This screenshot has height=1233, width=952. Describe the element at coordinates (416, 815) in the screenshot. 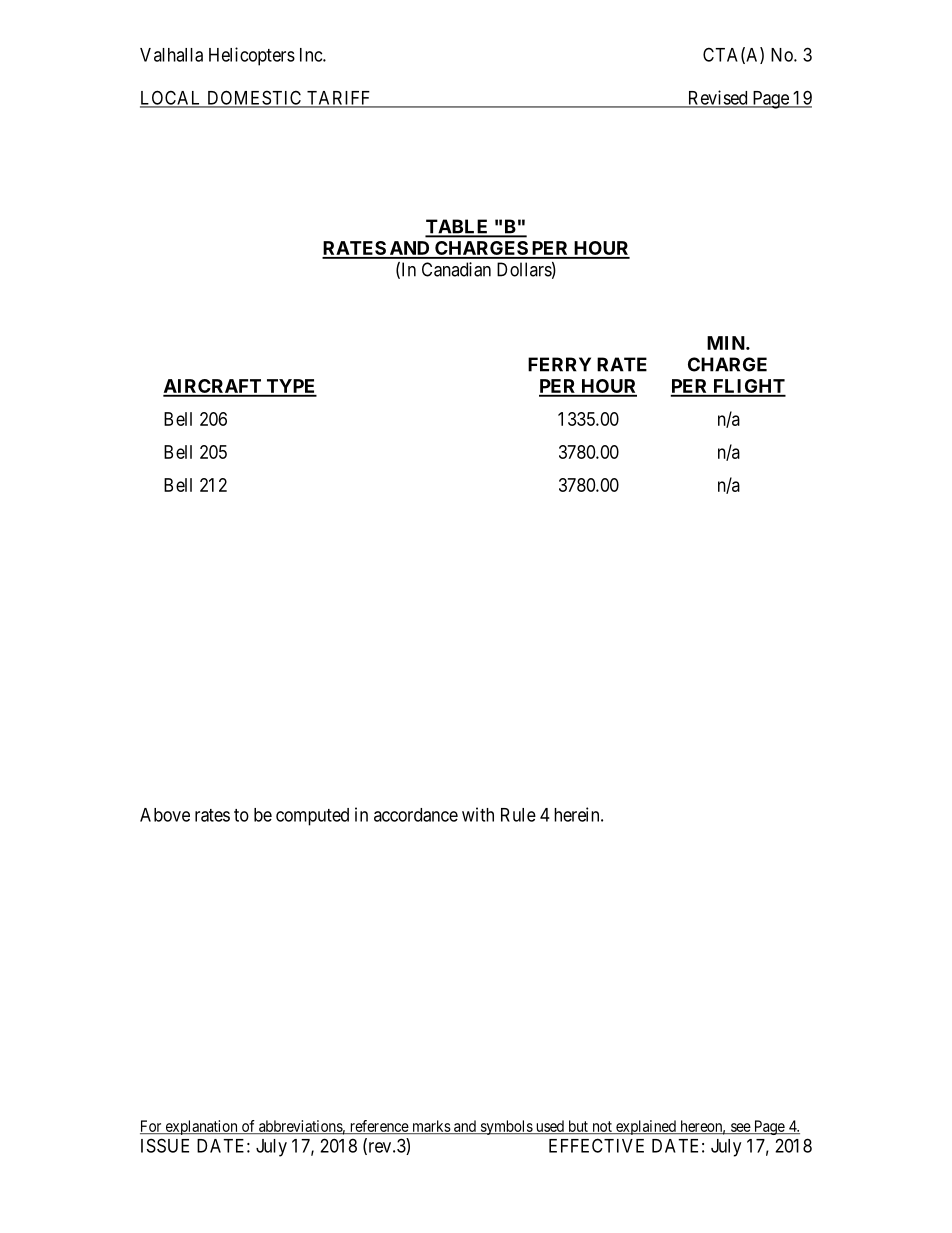

I see `accordance` at that location.
